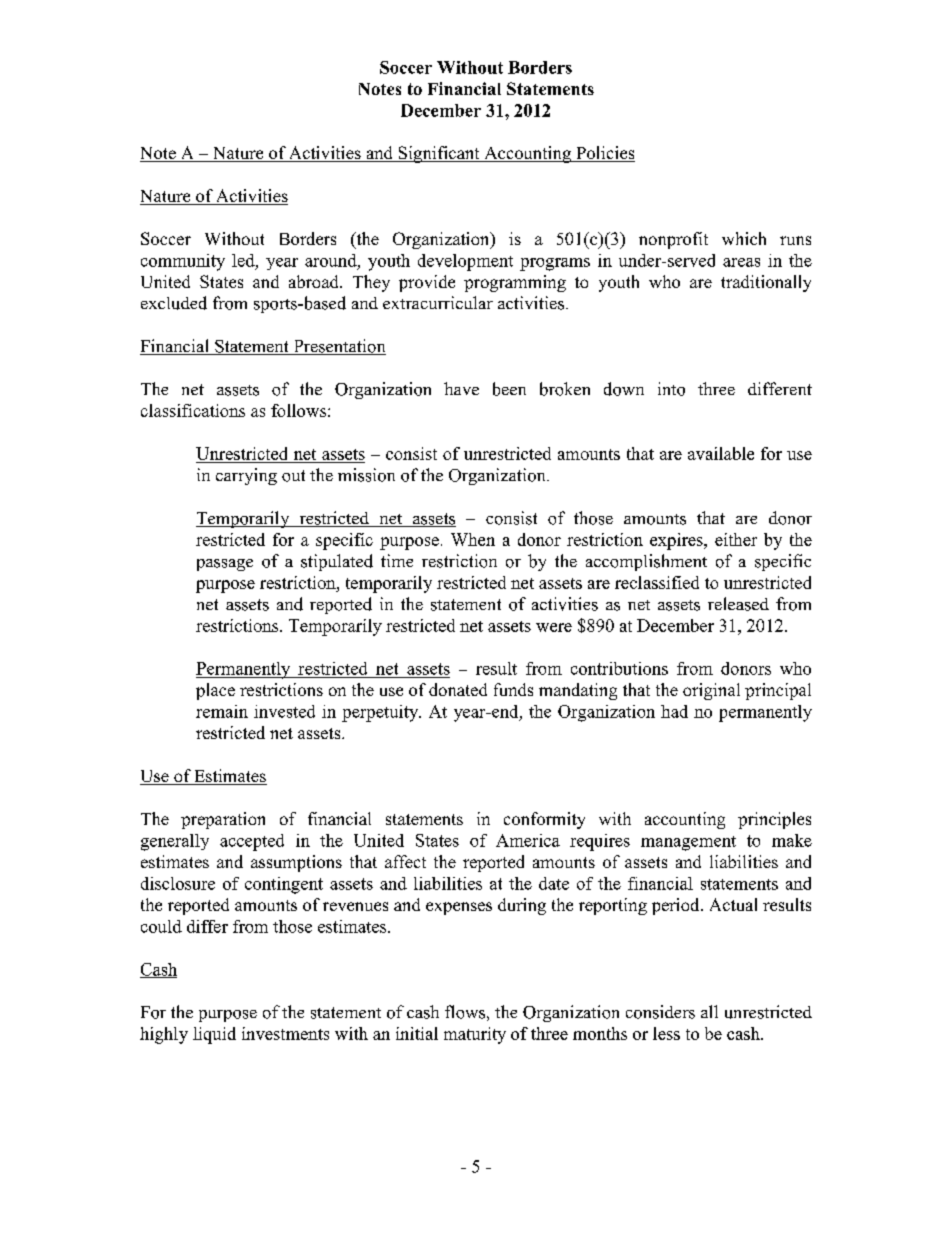 This screenshot has width=952, height=1233. Describe the element at coordinates (671, 389) in the screenshot. I see `into` at that location.
